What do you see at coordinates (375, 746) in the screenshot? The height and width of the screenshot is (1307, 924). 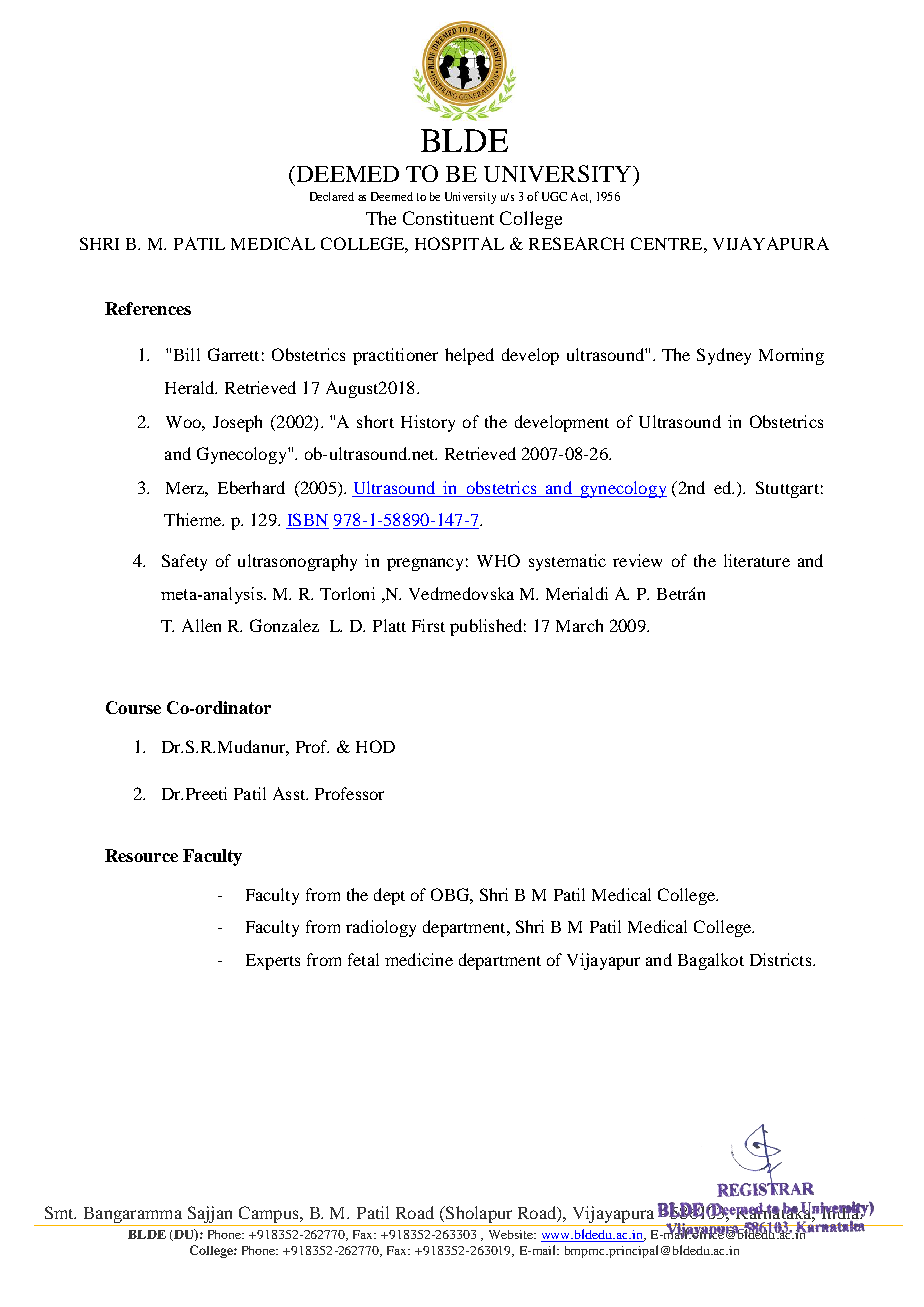 I see `HOD` at bounding box center [375, 746].
